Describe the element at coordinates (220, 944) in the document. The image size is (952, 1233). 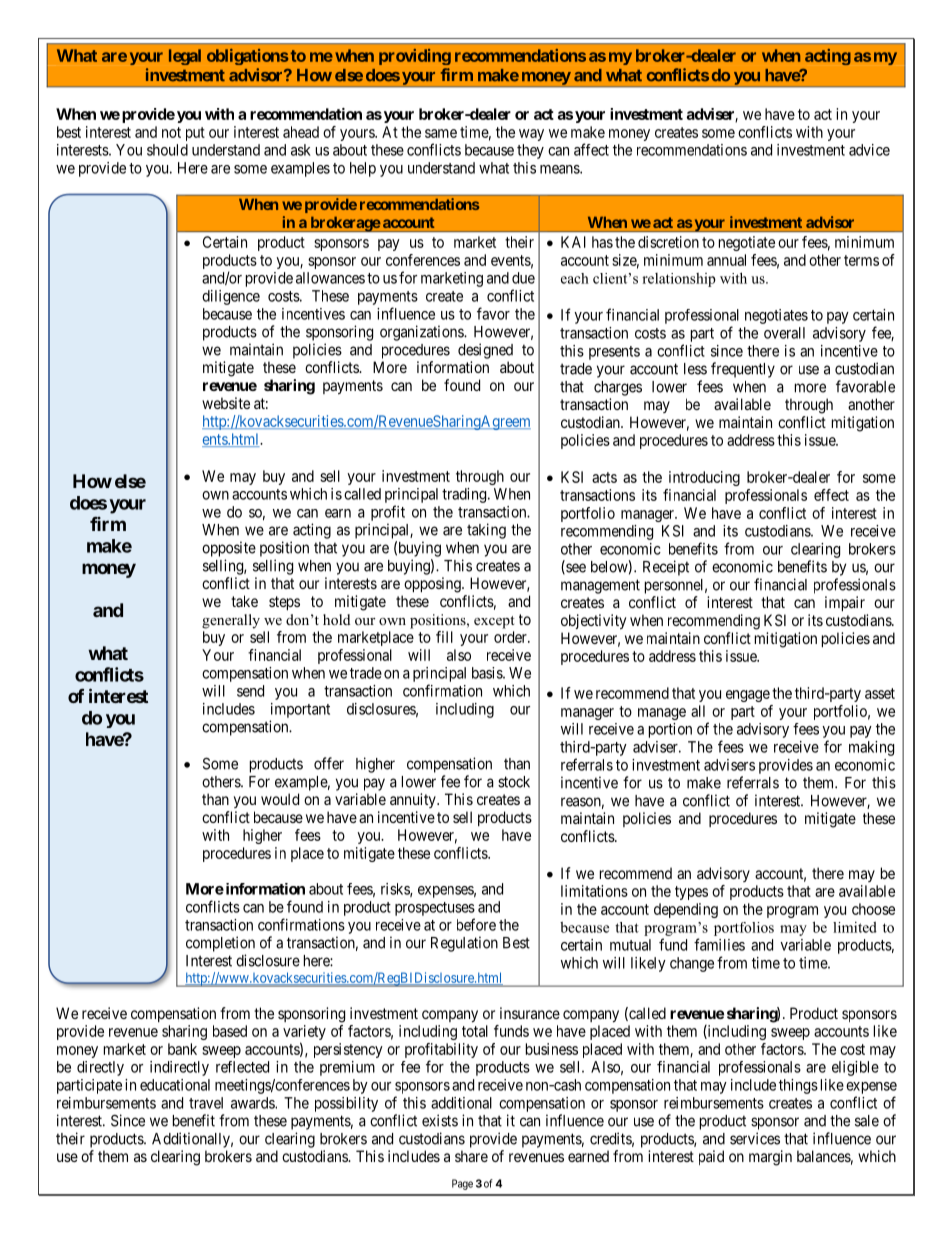
I see `completion` at that location.
